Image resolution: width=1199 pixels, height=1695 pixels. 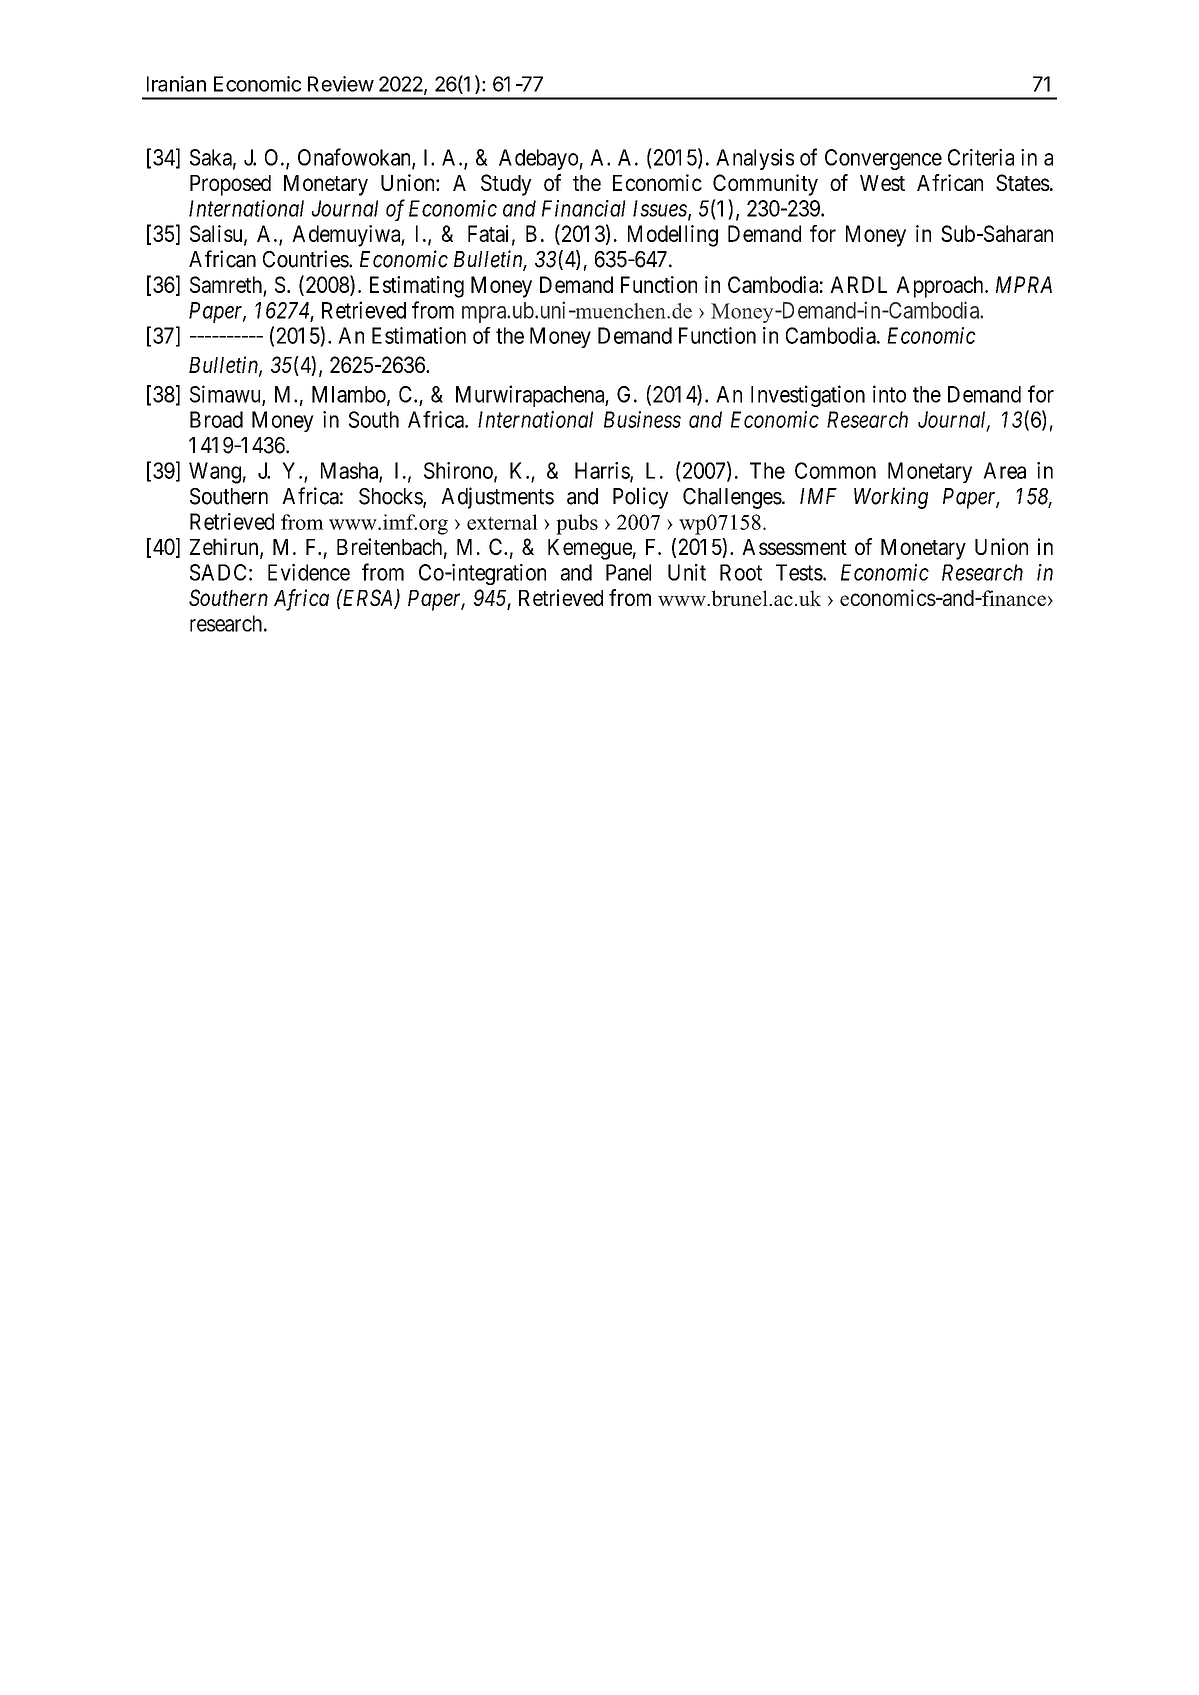 What do you see at coordinates (673, 236) in the page?
I see `Modelling` at bounding box center [673, 236].
